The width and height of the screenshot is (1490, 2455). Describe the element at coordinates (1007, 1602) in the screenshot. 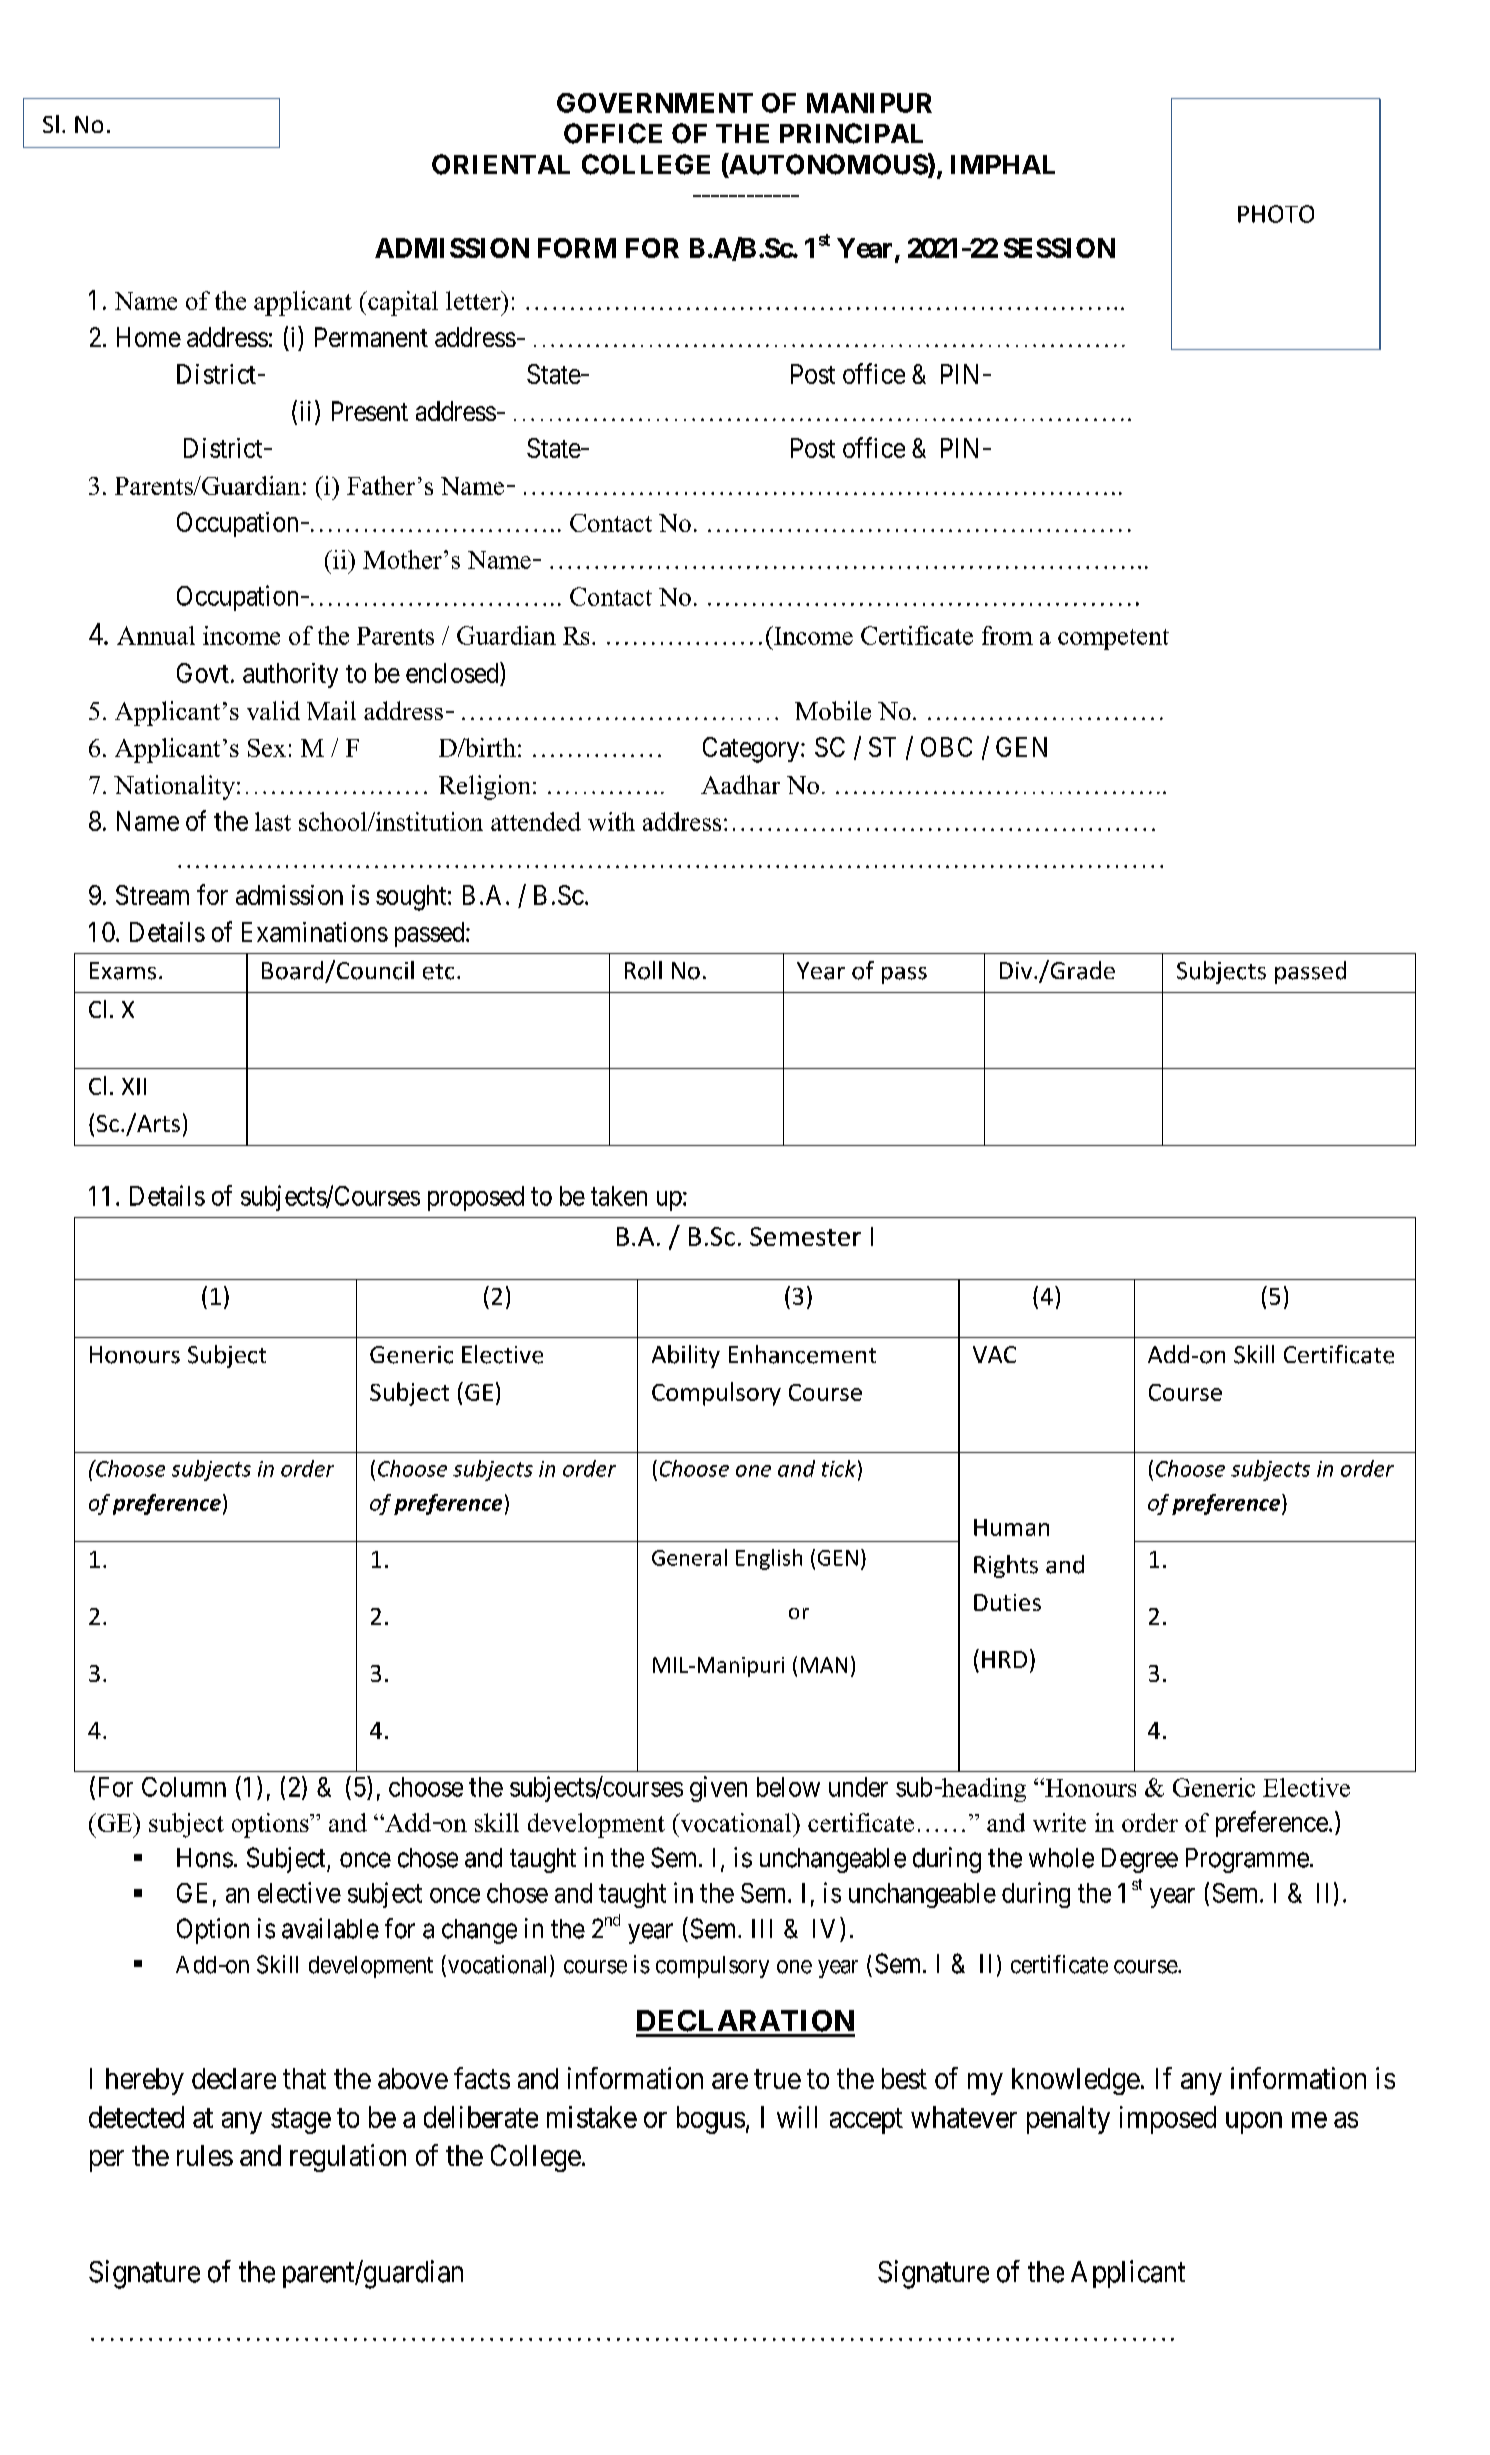

I see `Duties` at that location.
